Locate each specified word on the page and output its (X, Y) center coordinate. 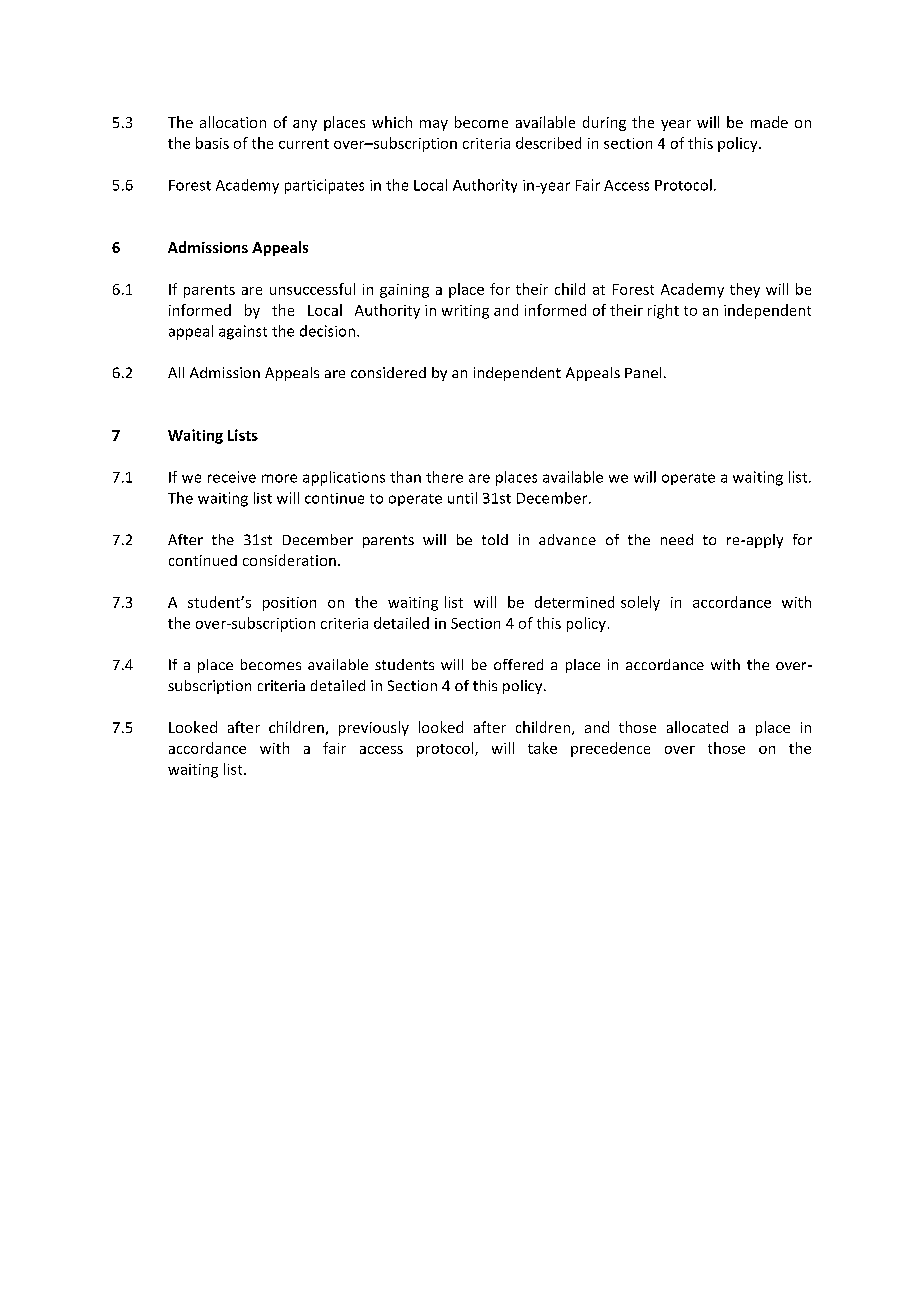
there (444, 477)
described (548, 143)
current (304, 144)
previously (374, 728)
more (279, 478)
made (769, 122)
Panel (643, 372)
